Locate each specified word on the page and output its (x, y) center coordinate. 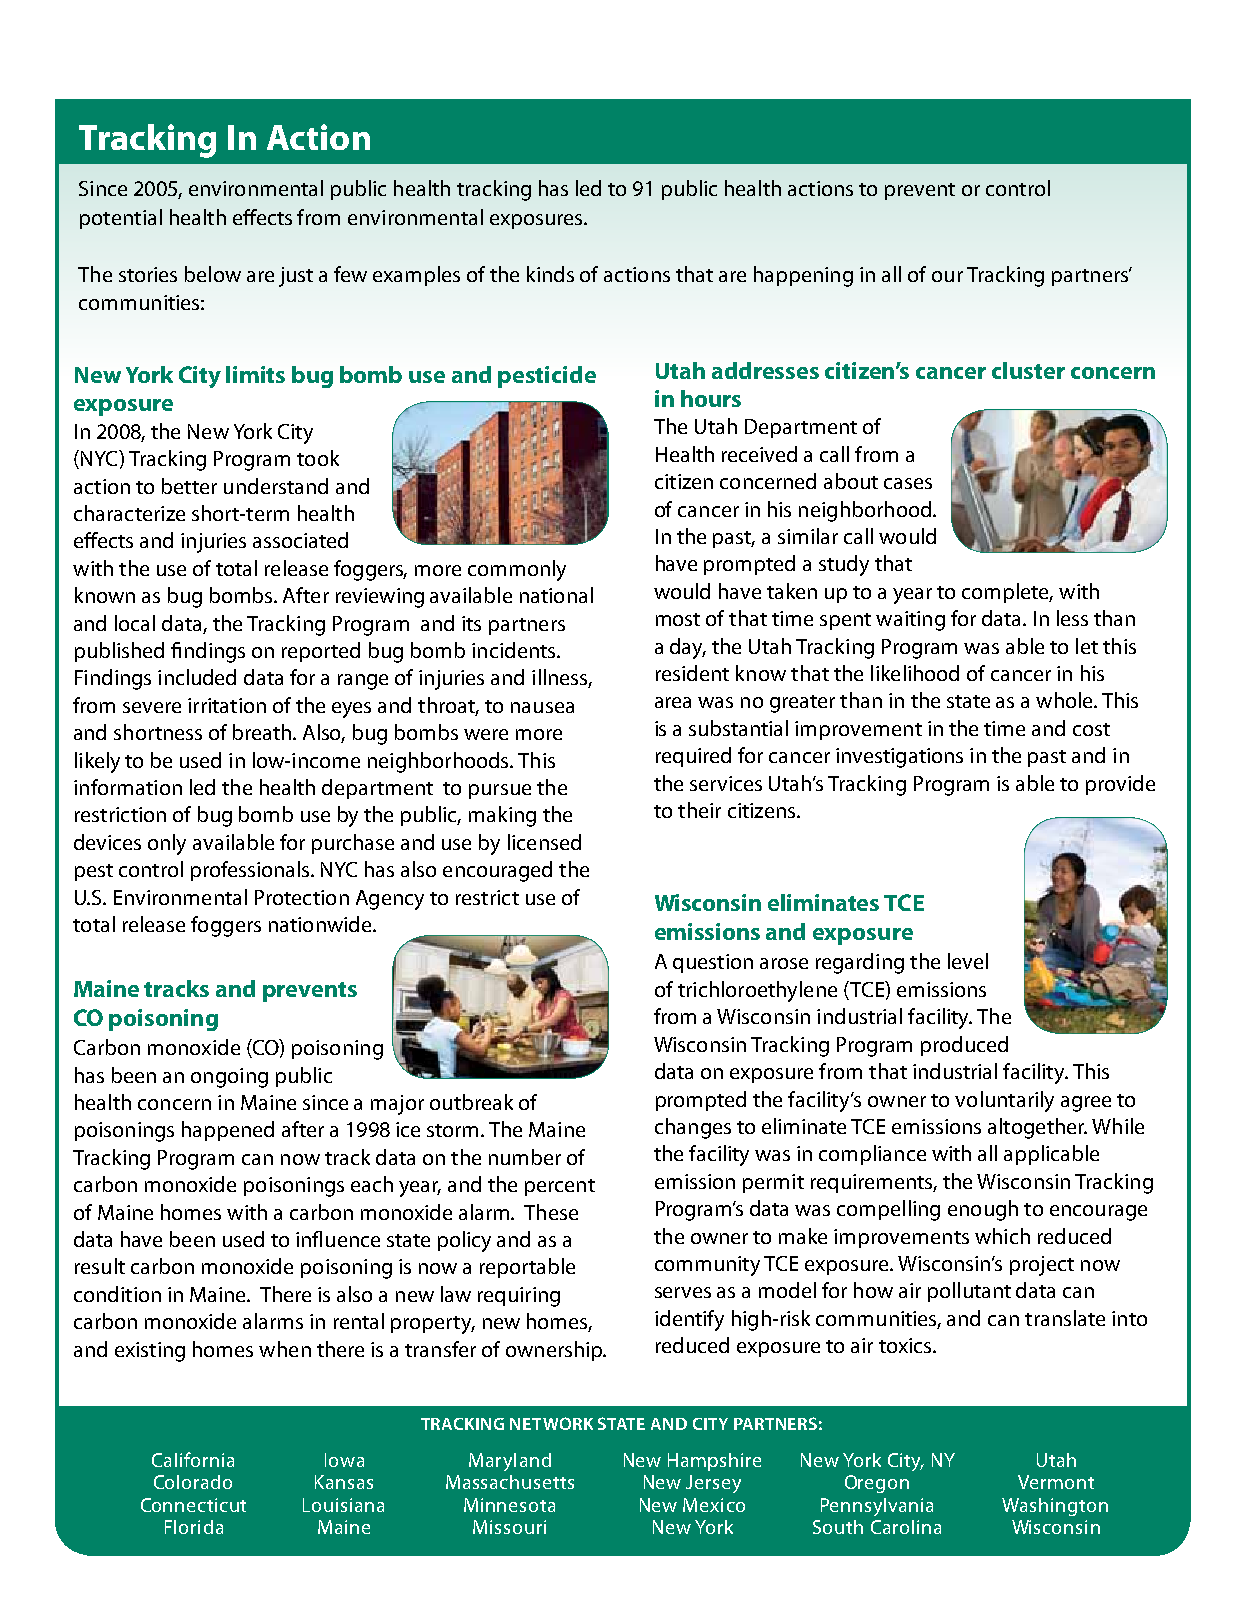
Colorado (193, 1482)
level (968, 961)
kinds (550, 274)
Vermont (1056, 1482)
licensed (544, 842)
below (213, 274)
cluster (1028, 370)
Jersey (713, 1484)
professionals (252, 871)
